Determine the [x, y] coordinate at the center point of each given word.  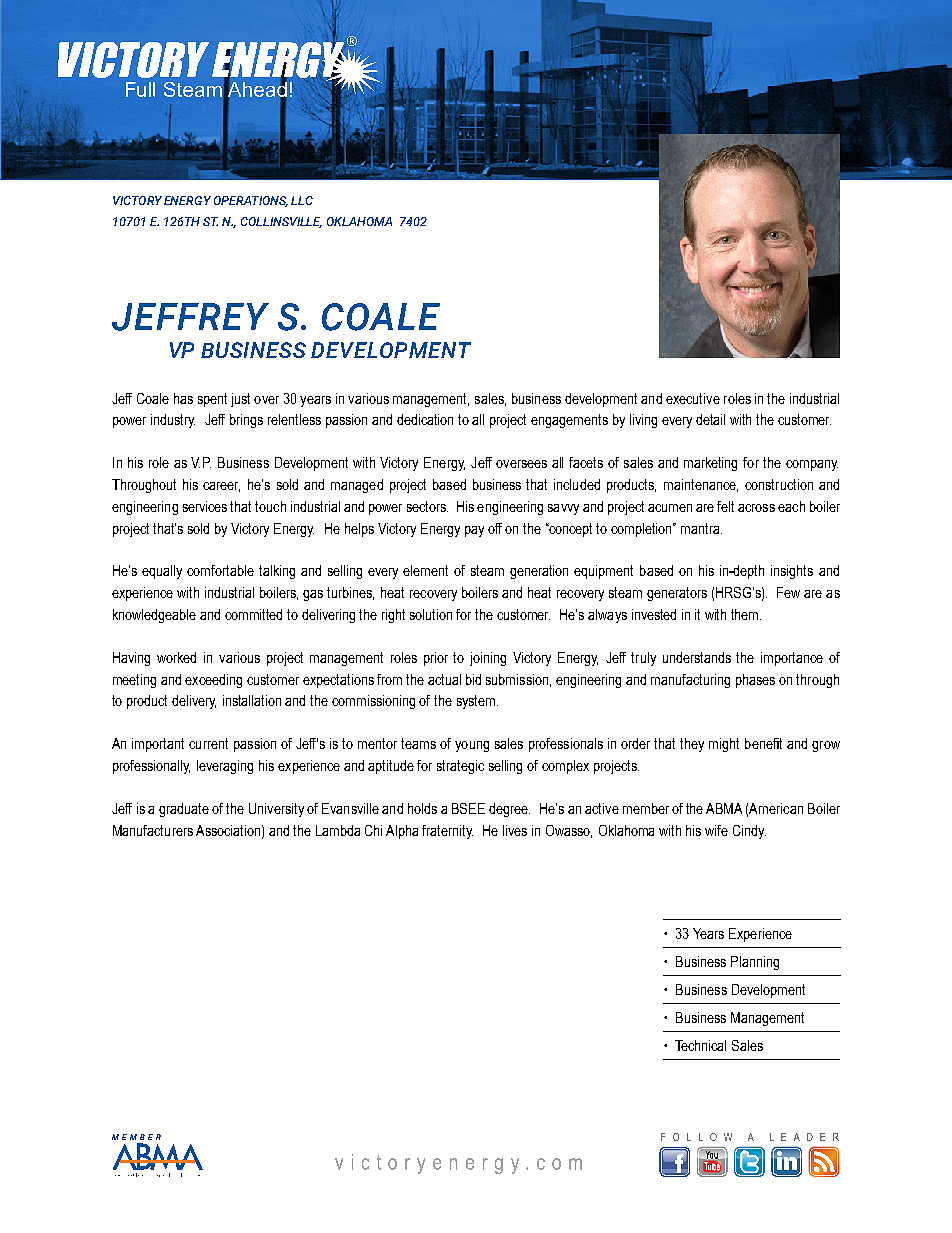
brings [246, 421]
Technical [700, 1045]
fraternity [447, 832]
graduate [184, 810]
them [746, 614]
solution [431, 614]
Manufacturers [153, 830]
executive [693, 398]
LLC [302, 200]
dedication [425, 419]
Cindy [749, 832]
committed [253, 614]
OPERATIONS [251, 201]
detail [710, 419]
